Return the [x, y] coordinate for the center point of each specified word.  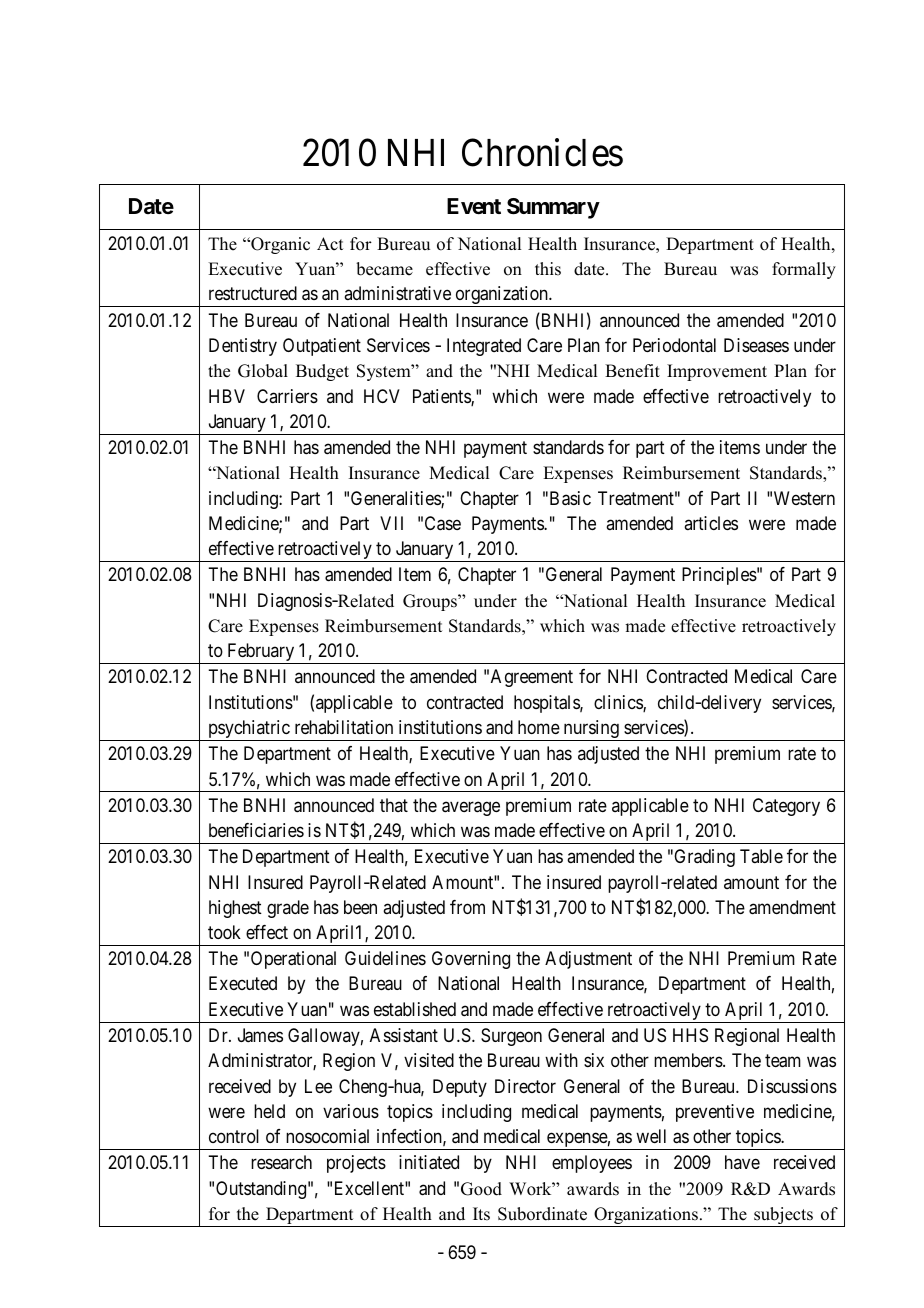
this [548, 269]
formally [804, 270]
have [742, 1162]
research [281, 1162]
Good [481, 1189]
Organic [279, 245]
